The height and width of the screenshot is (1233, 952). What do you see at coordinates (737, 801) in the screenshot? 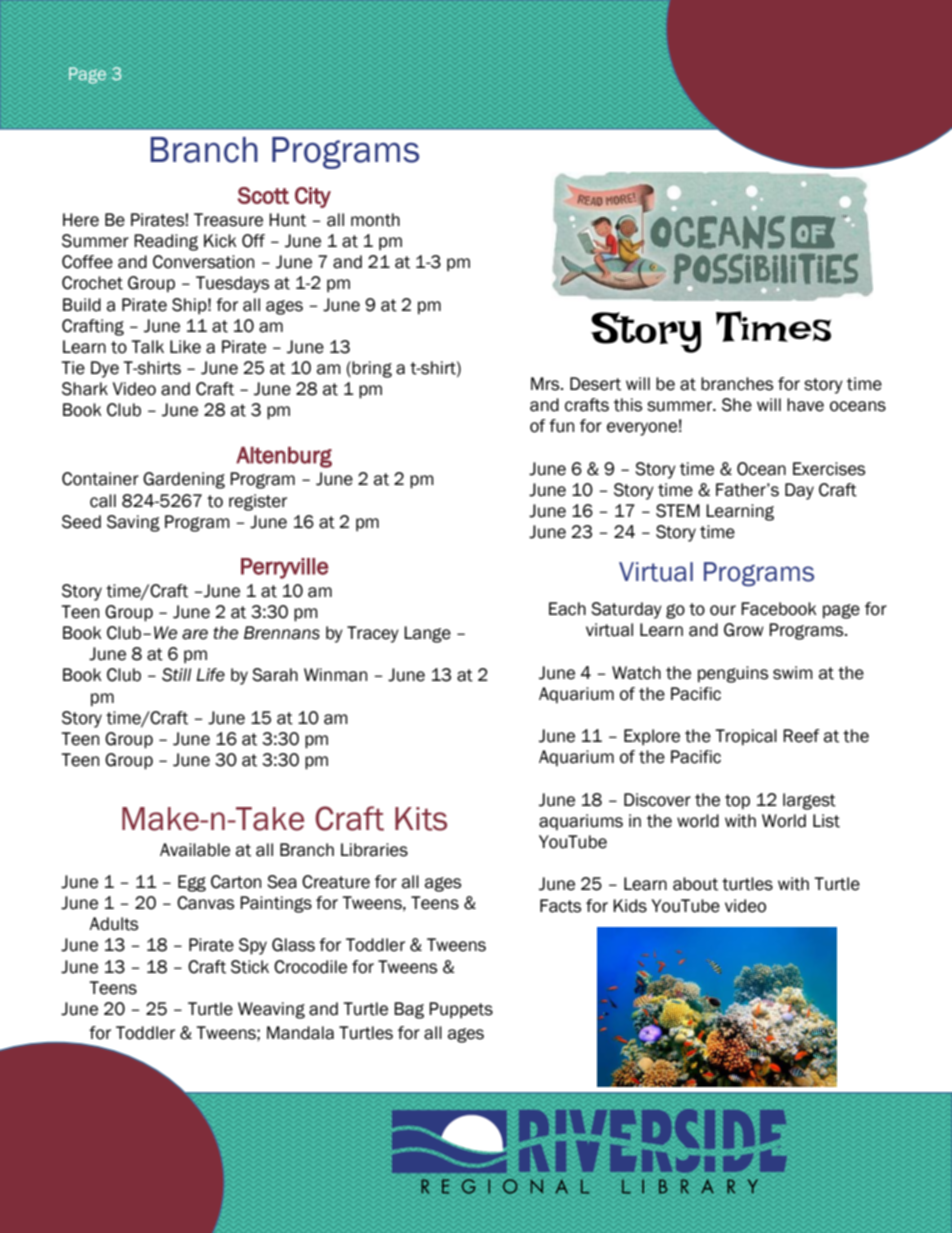
I see `top` at bounding box center [737, 801].
